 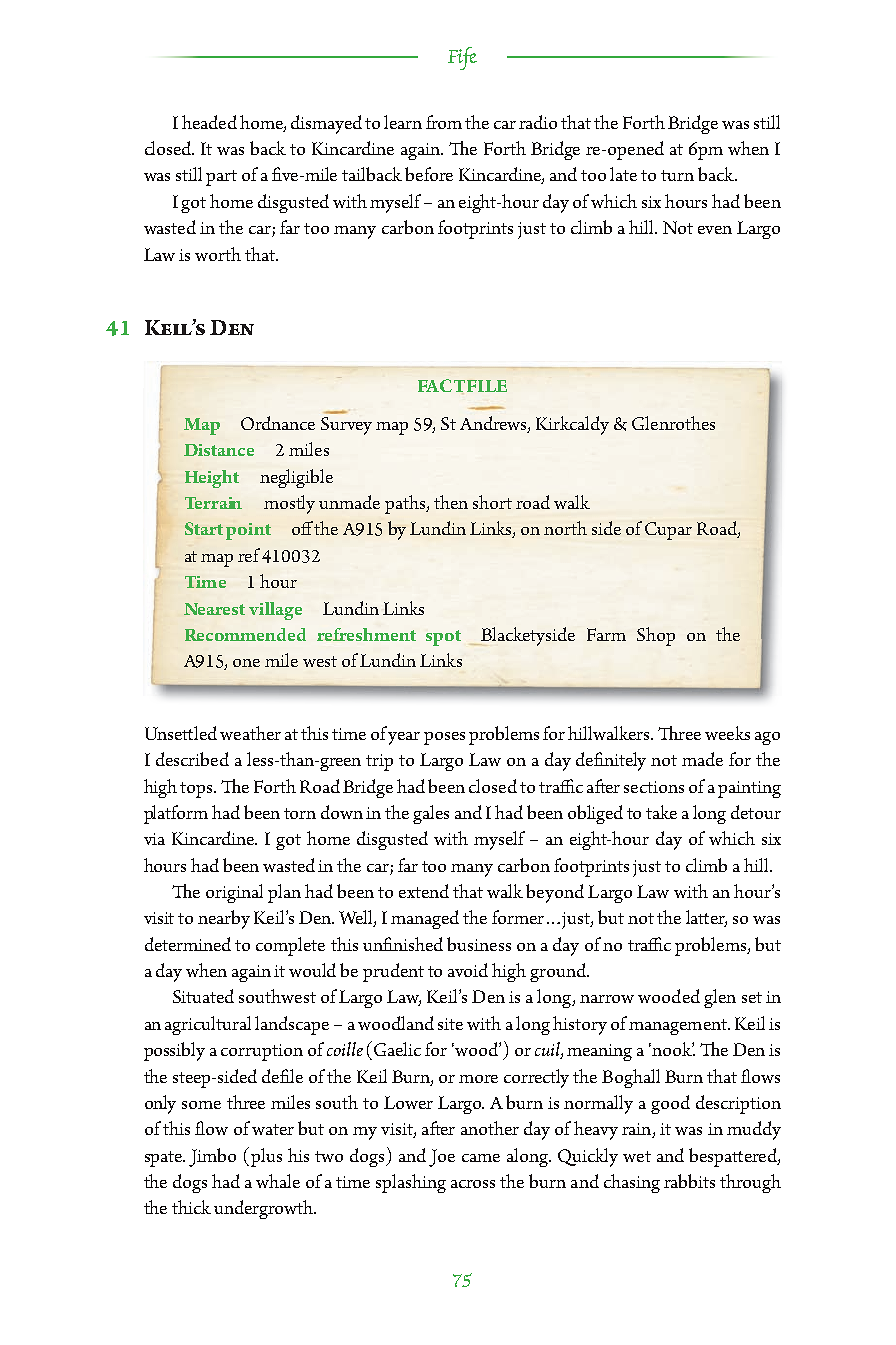 I want to click on spot, so click(x=443, y=638).
